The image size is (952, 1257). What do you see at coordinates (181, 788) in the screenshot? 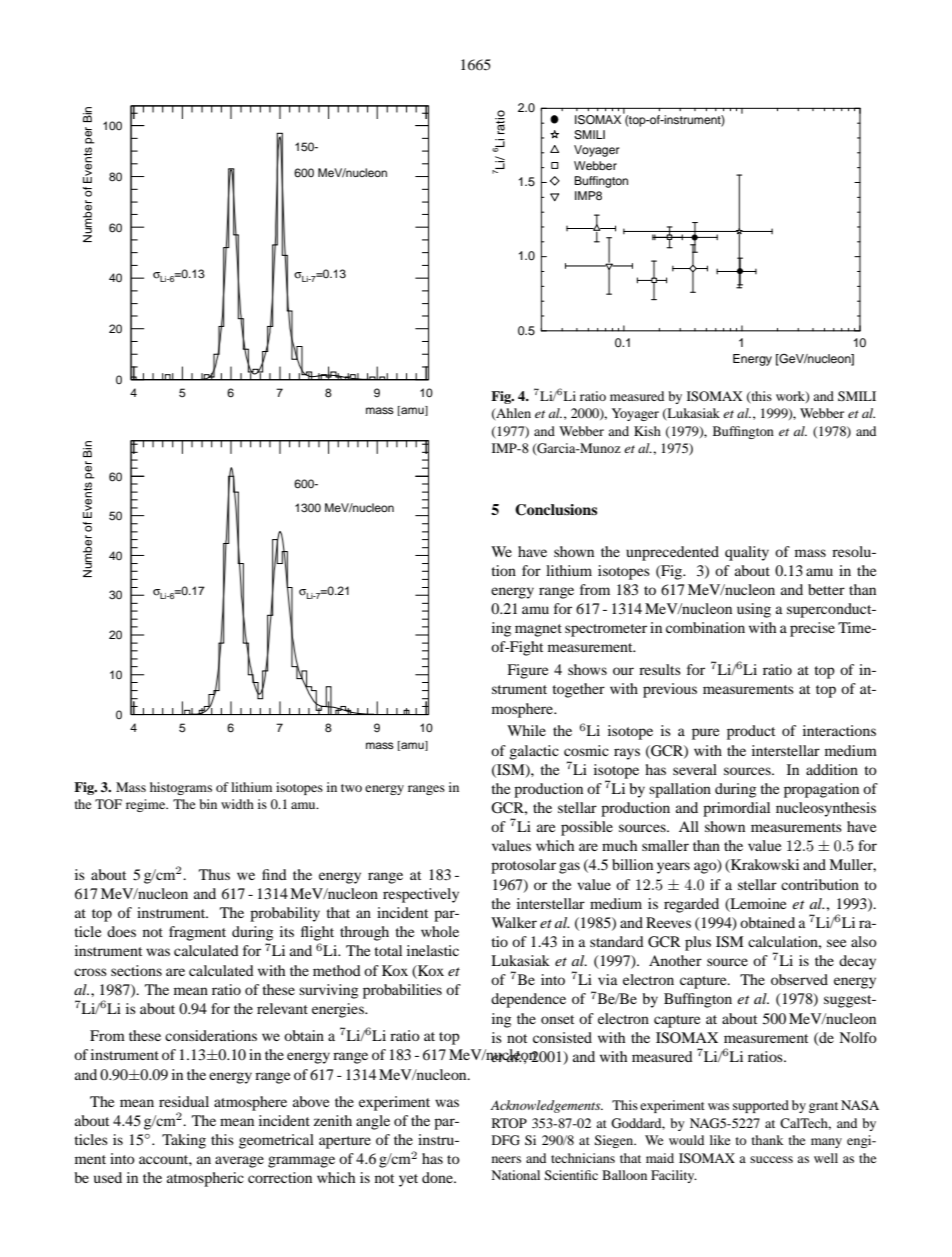
I see `histograms` at bounding box center [181, 788].
